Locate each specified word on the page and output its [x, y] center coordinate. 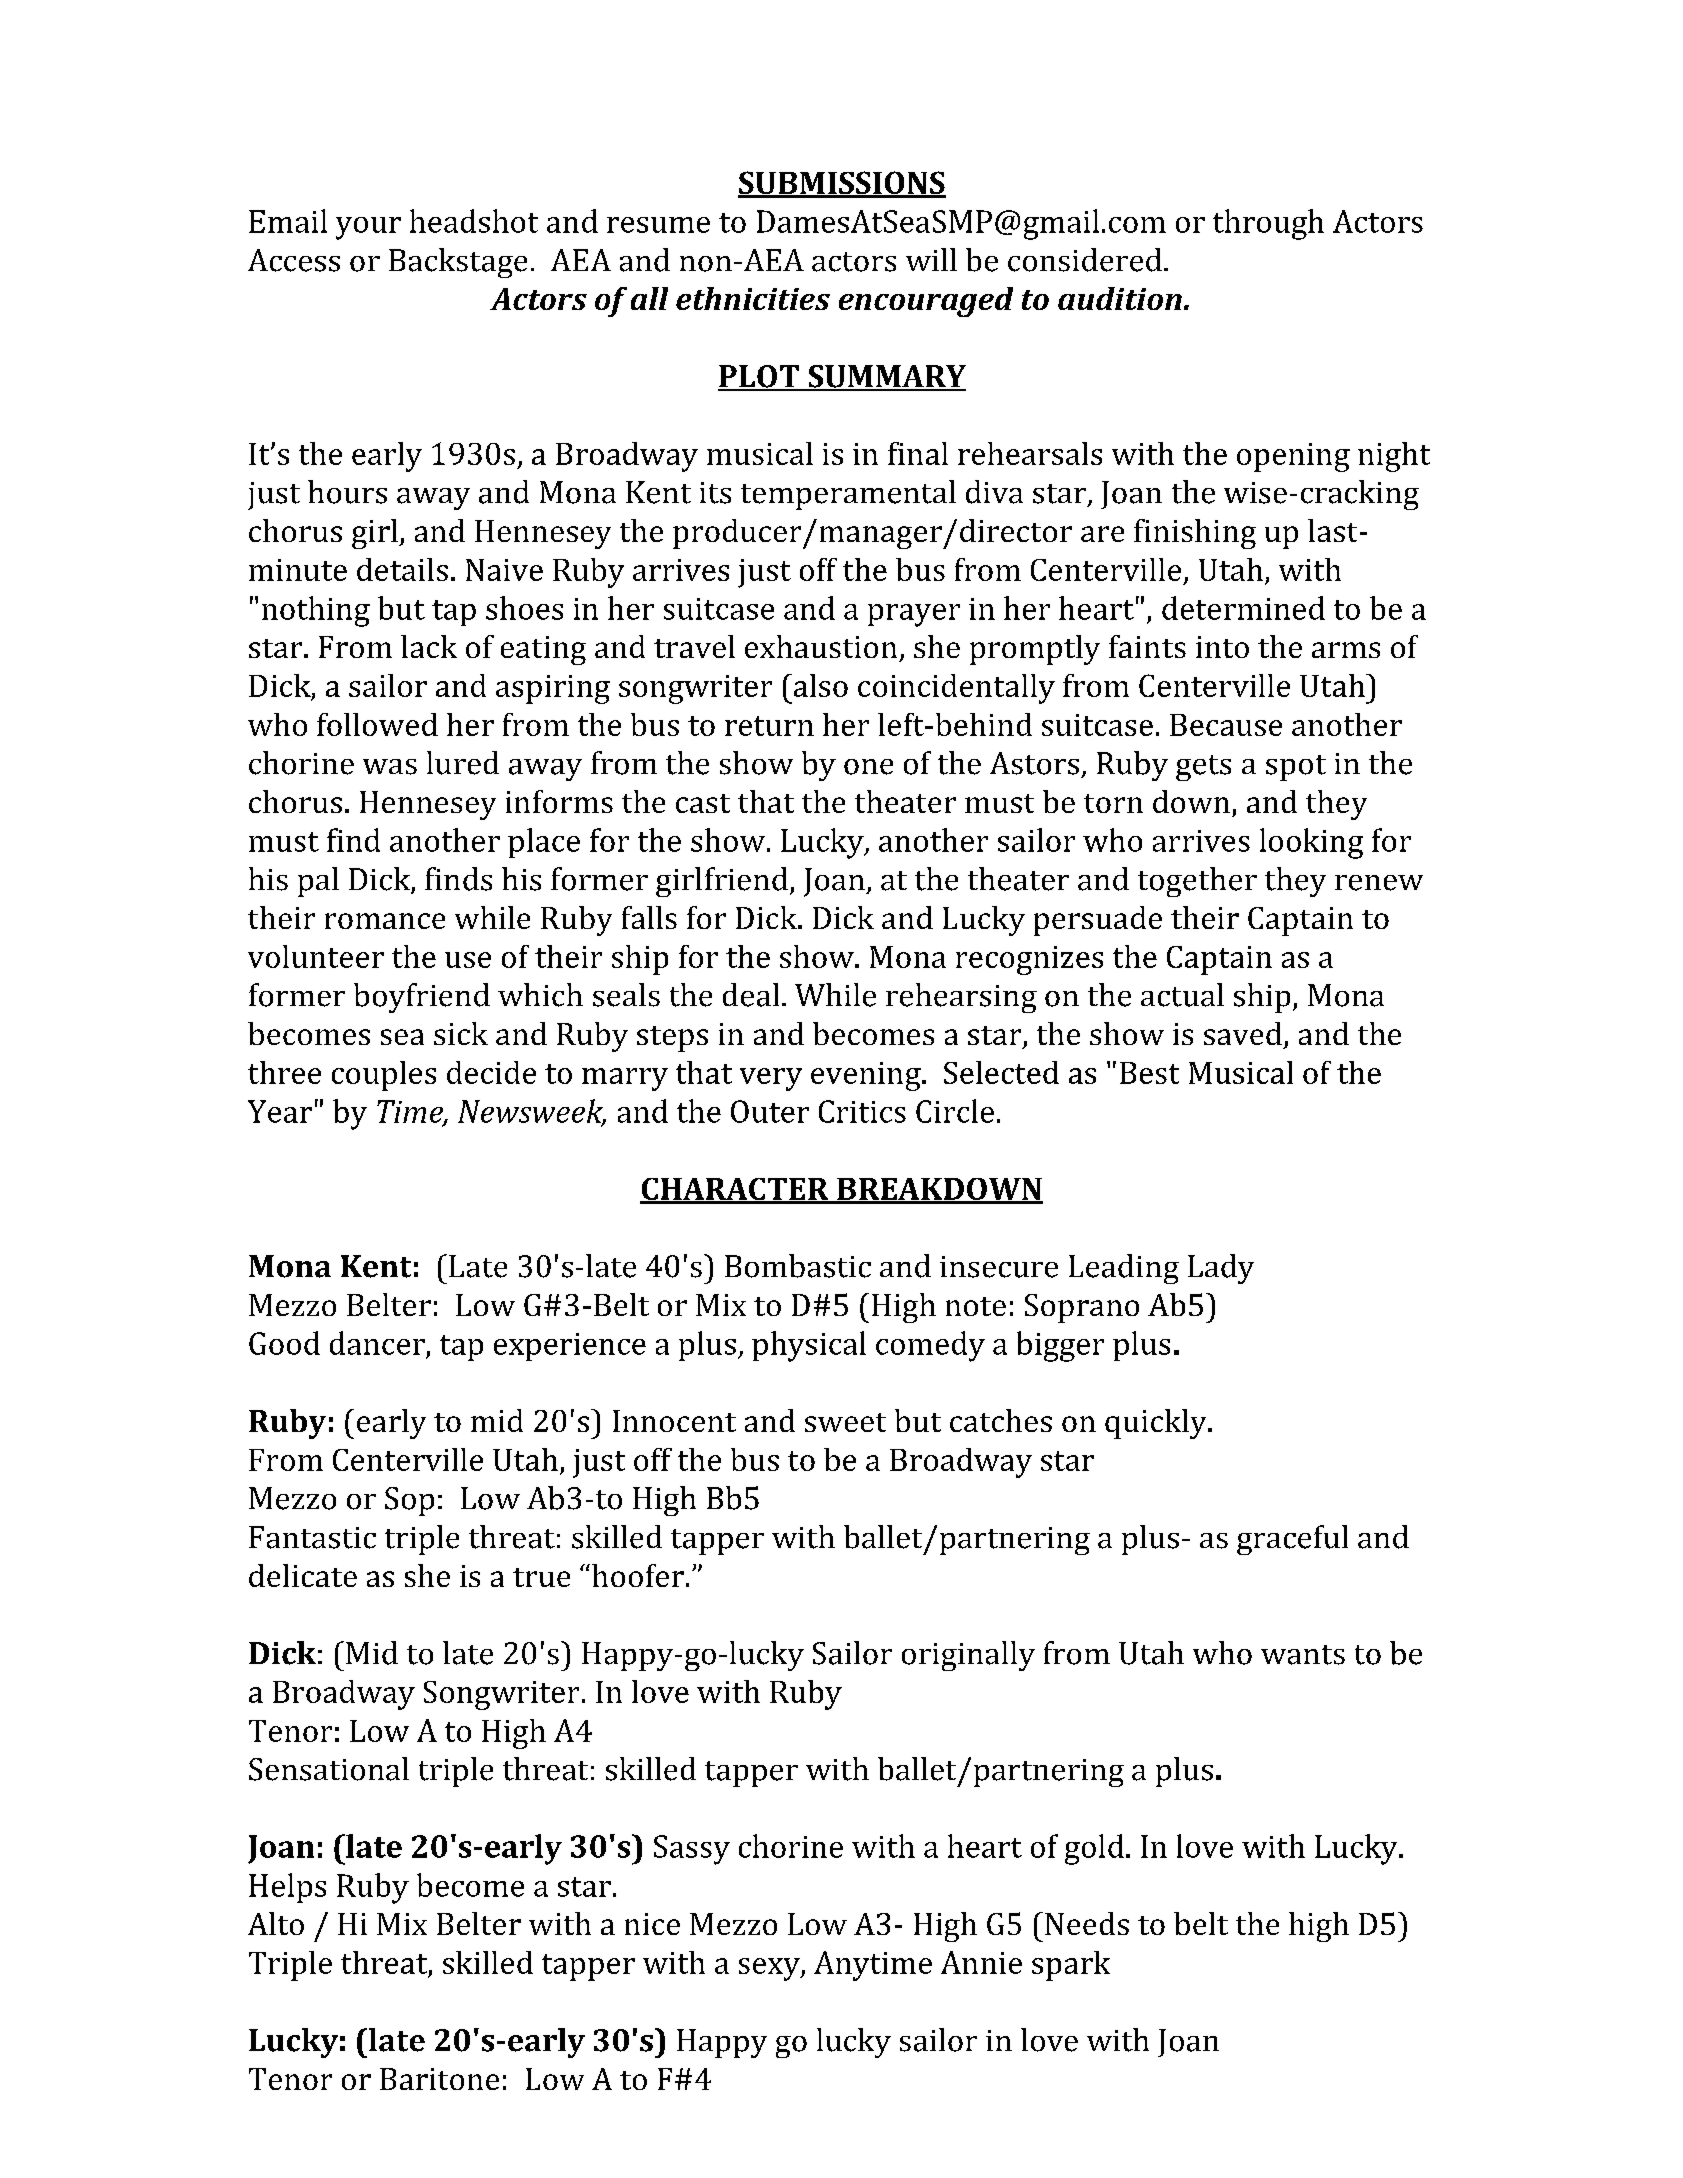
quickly [1157, 1424]
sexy [770, 1969]
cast [703, 803]
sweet [845, 1422]
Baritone [439, 2079]
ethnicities [753, 298]
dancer [377, 1343]
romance [385, 921]
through [1268, 224]
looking [1311, 843]
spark [1071, 1966]
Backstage [458, 263]
